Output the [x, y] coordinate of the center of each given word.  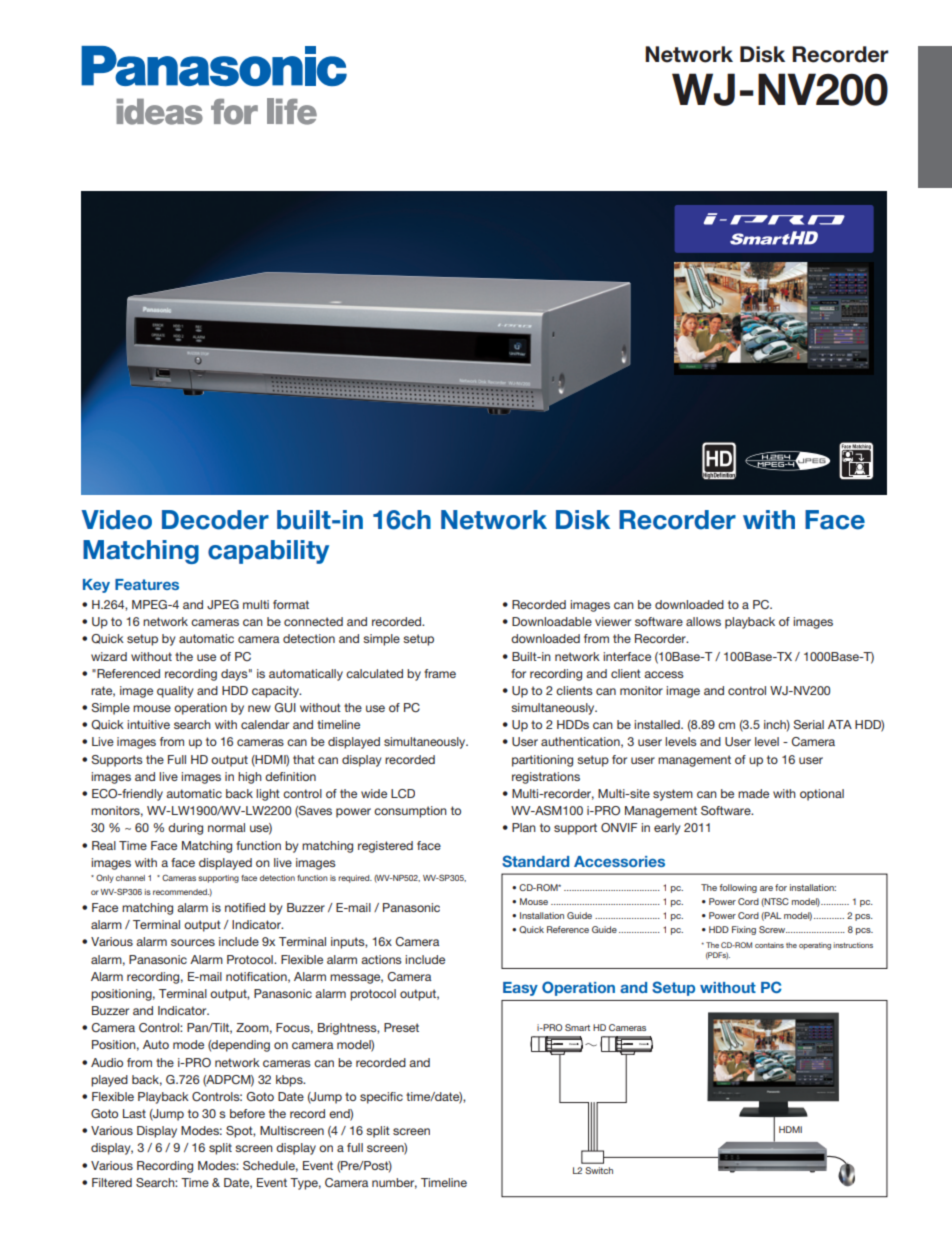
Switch [599, 1170]
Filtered [112, 1182]
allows [703, 621]
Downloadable [552, 621]
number [394, 1183]
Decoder [215, 520]
